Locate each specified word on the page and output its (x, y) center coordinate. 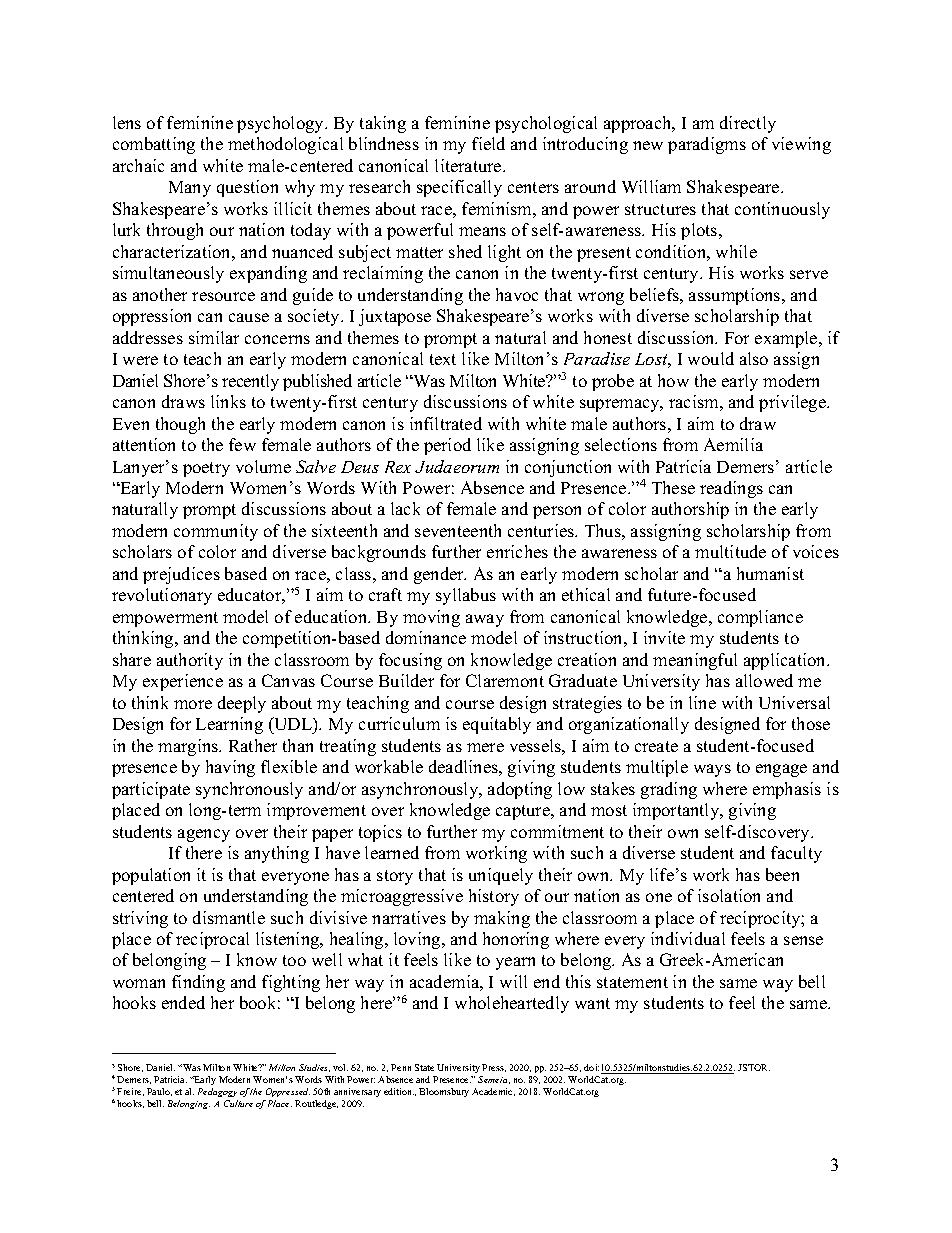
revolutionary (162, 596)
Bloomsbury (444, 1092)
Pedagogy (217, 1092)
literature (469, 165)
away (485, 620)
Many (190, 189)
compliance (760, 618)
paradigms (707, 145)
